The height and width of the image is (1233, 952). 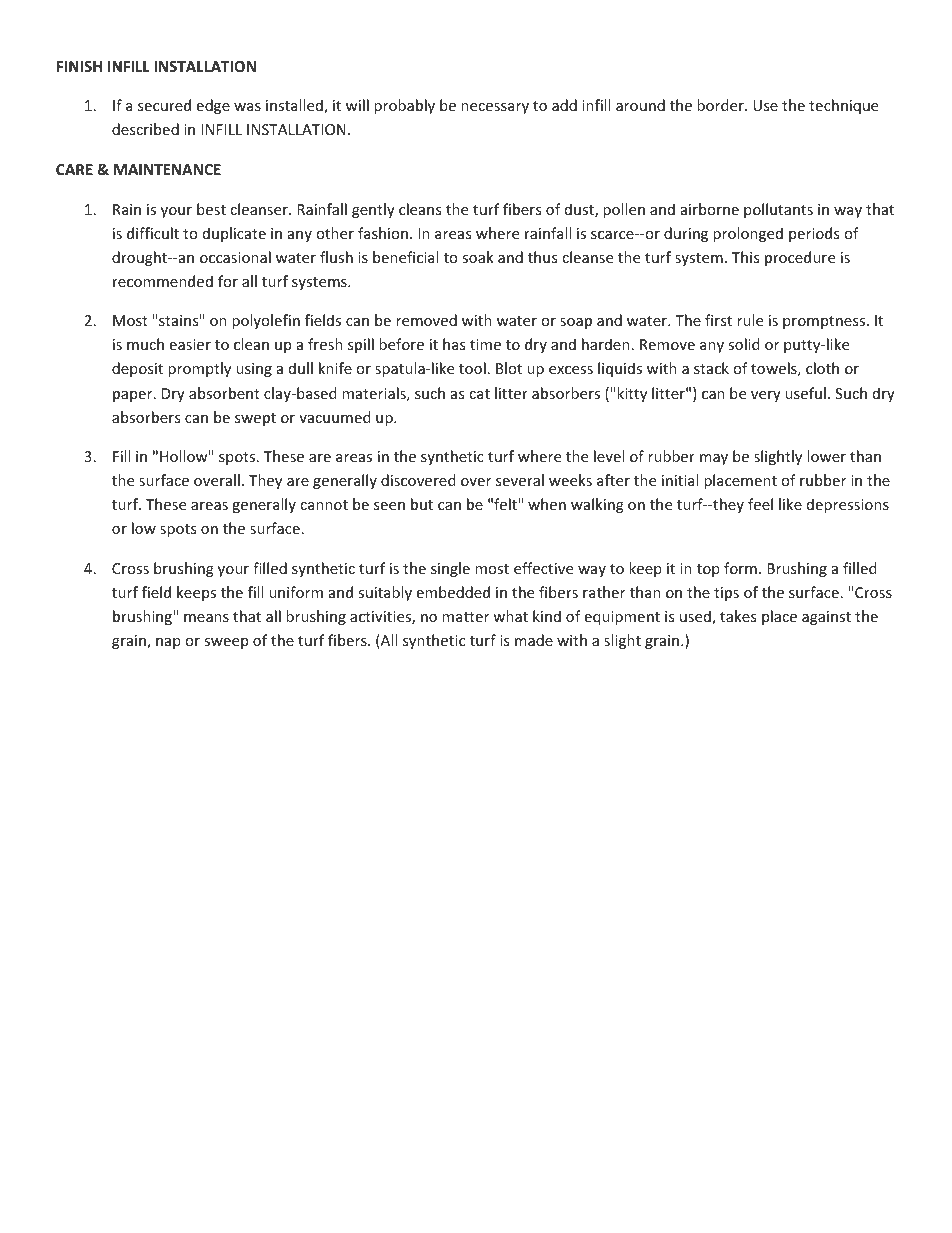 What do you see at coordinates (721, 105) in the image?
I see `border` at bounding box center [721, 105].
